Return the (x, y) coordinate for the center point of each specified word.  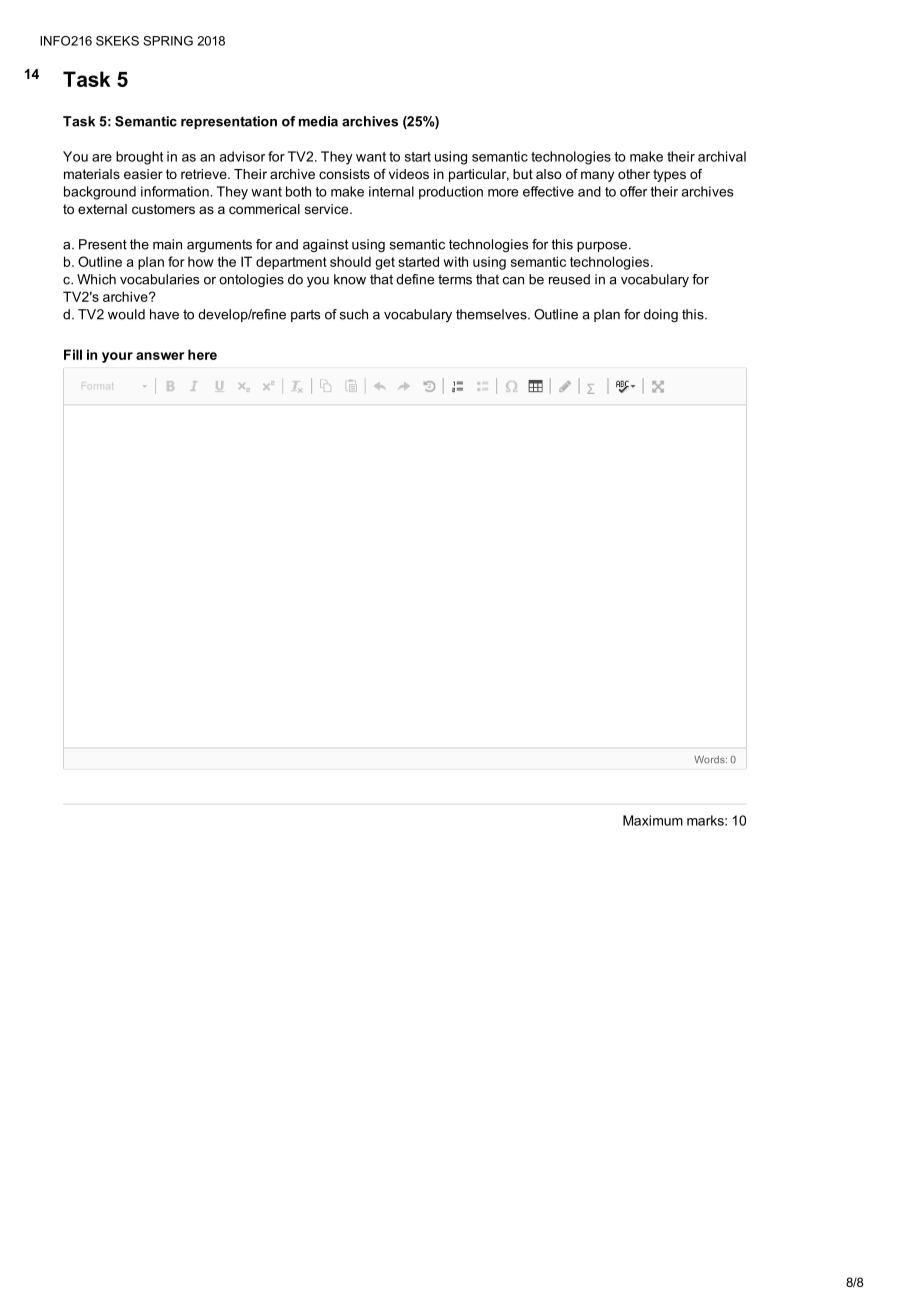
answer (160, 356)
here (202, 354)
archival (722, 156)
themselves (492, 314)
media (318, 121)
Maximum (653, 820)
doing (661, 315)
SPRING (168, 41)
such (354, 314)
